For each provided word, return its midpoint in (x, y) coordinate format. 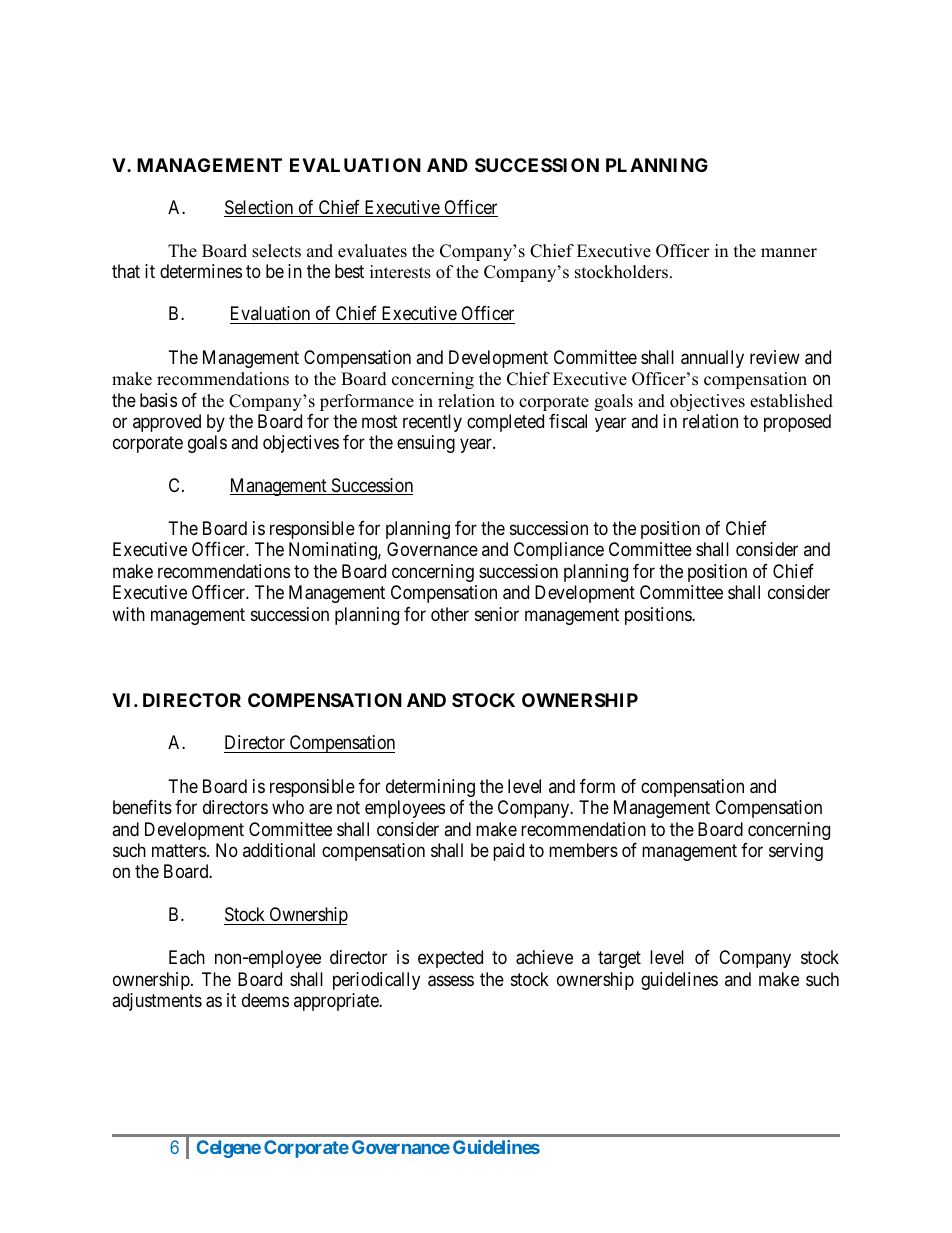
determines (201, 271)
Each (187, 957)
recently (432, 423)
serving (796, 852)
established (791, 401)
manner (789, 253)
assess (451, 981)
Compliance (559, 551)
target (619, 959)
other (450, 614)
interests (400, 272)
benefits (142, 807)
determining (430, 788)
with (128, 614)
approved (167, 423)
